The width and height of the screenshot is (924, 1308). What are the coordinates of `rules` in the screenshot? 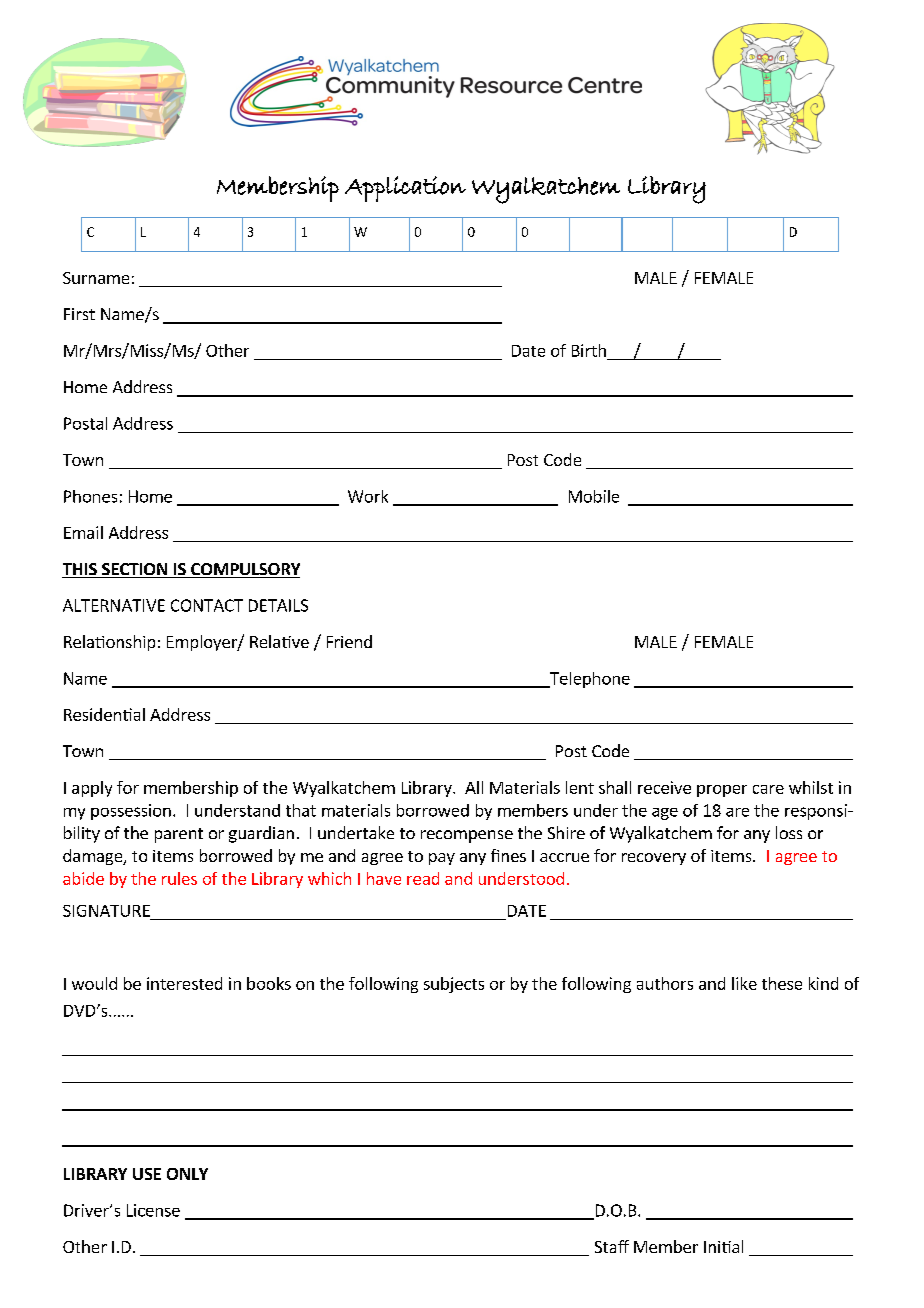 It's located at (179, 878).
